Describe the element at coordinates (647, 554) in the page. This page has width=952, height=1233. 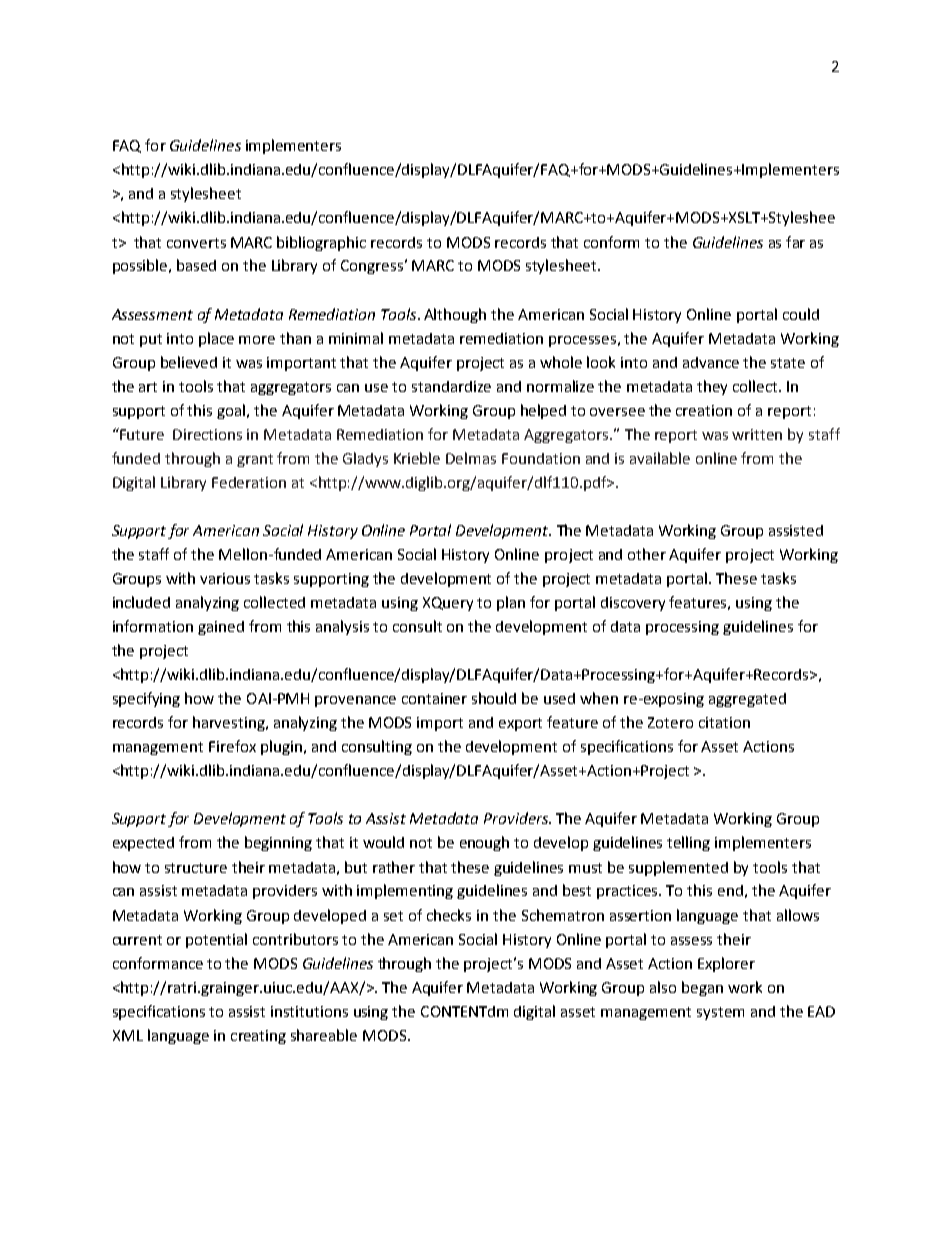
I see `other` at that location.
